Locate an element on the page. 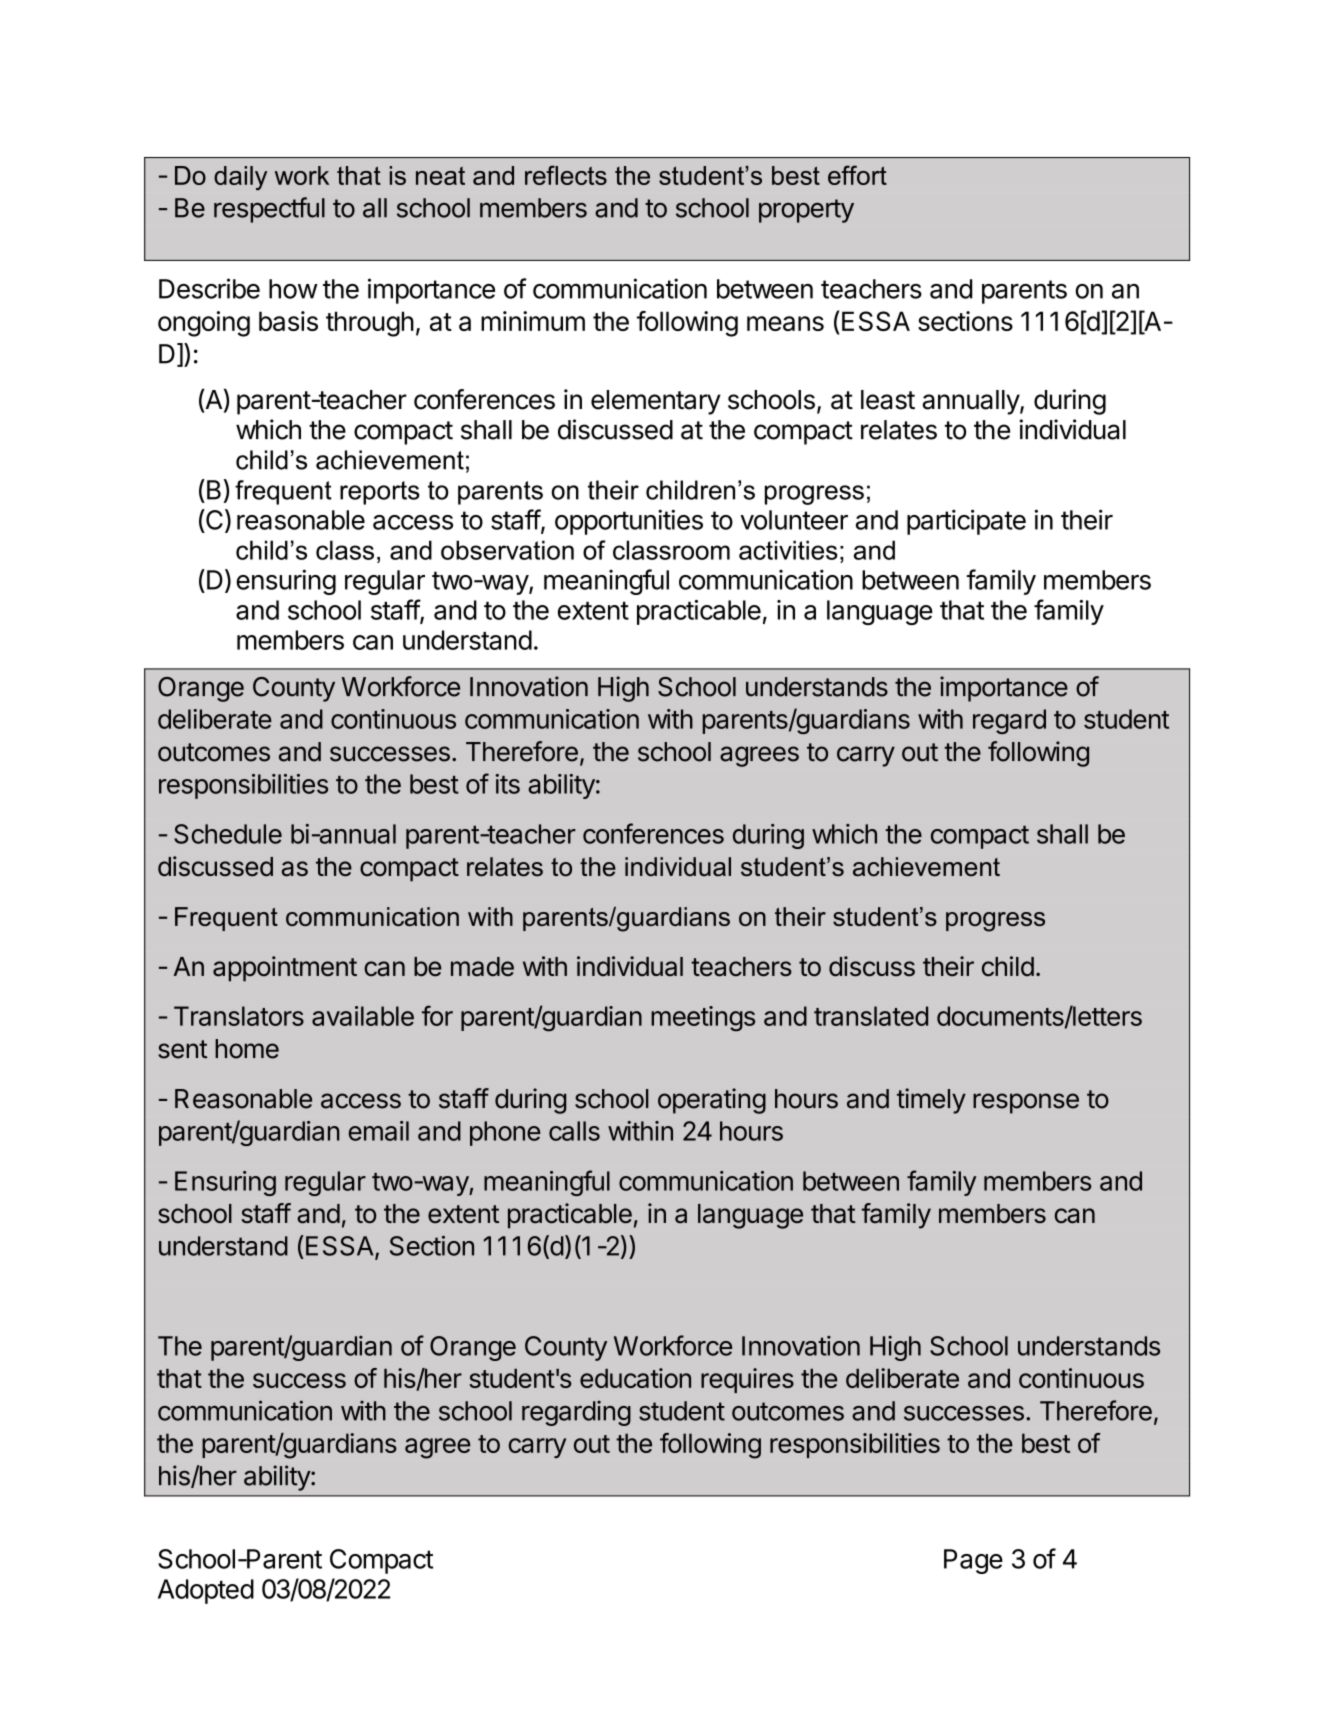 The image size is (1334, 1727). translated is located at coordinates (871, 1016).
